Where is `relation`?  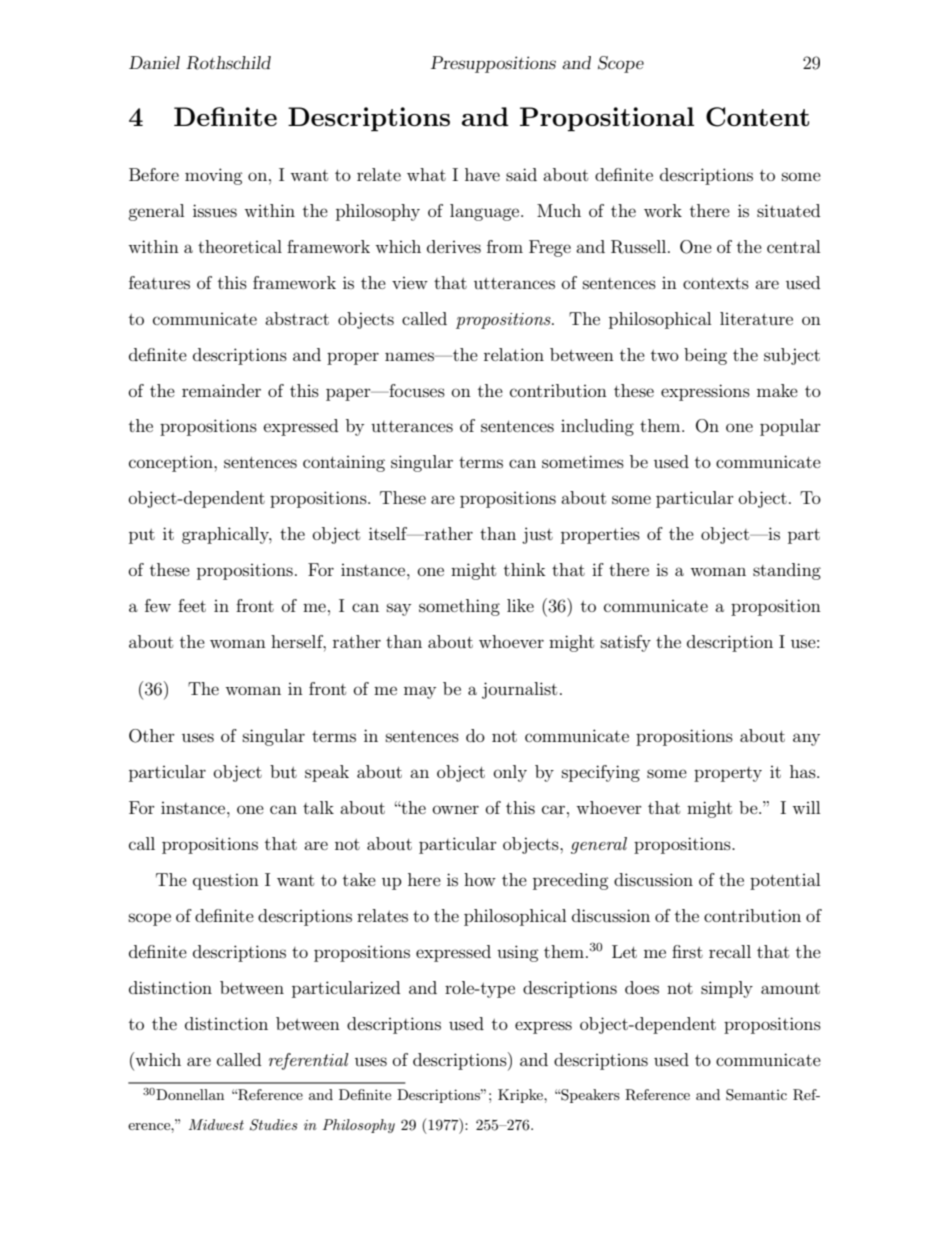
relation is located at coordinates (514, 354).
